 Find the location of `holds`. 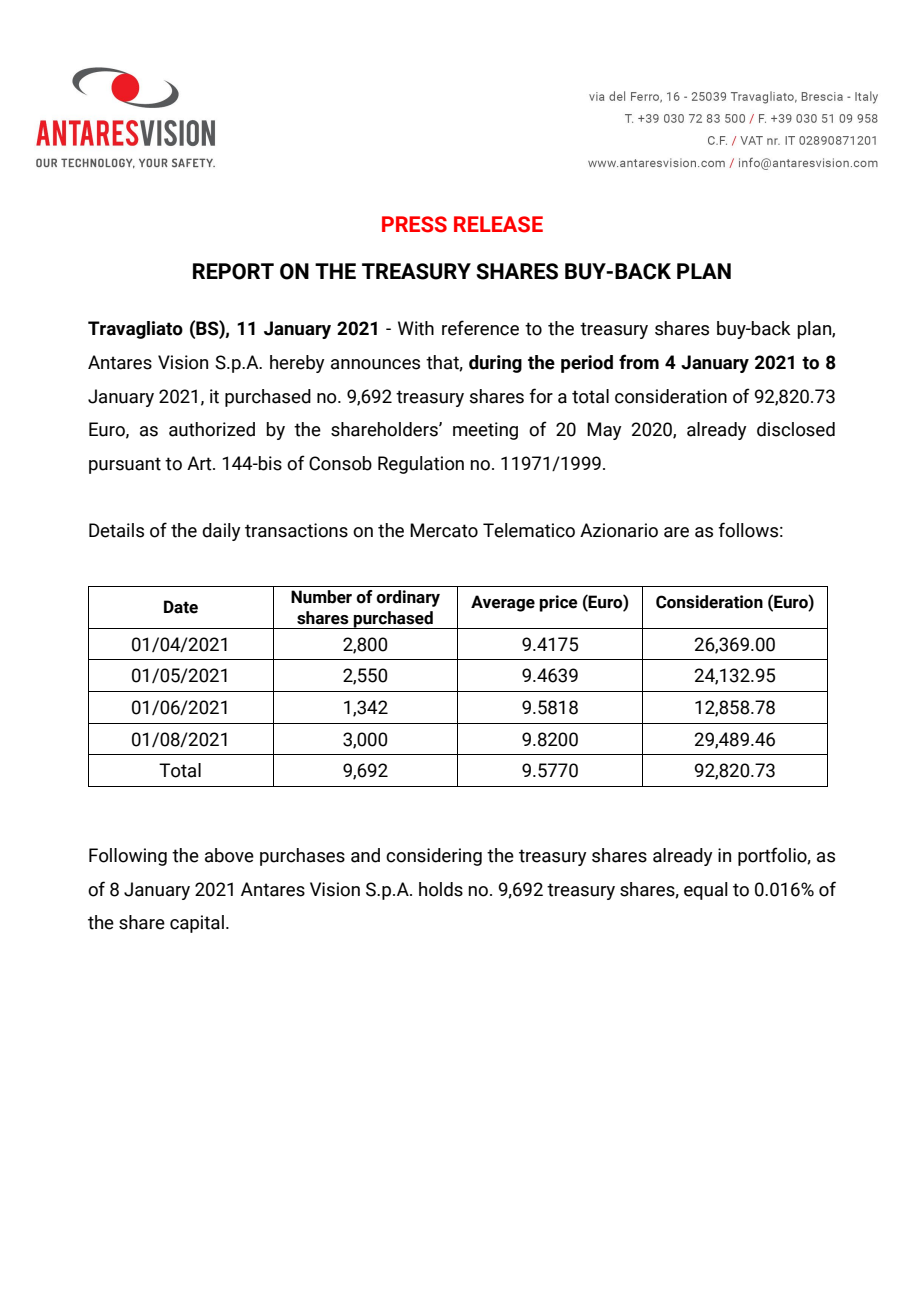

holds is located at coordinates (441, 889).
